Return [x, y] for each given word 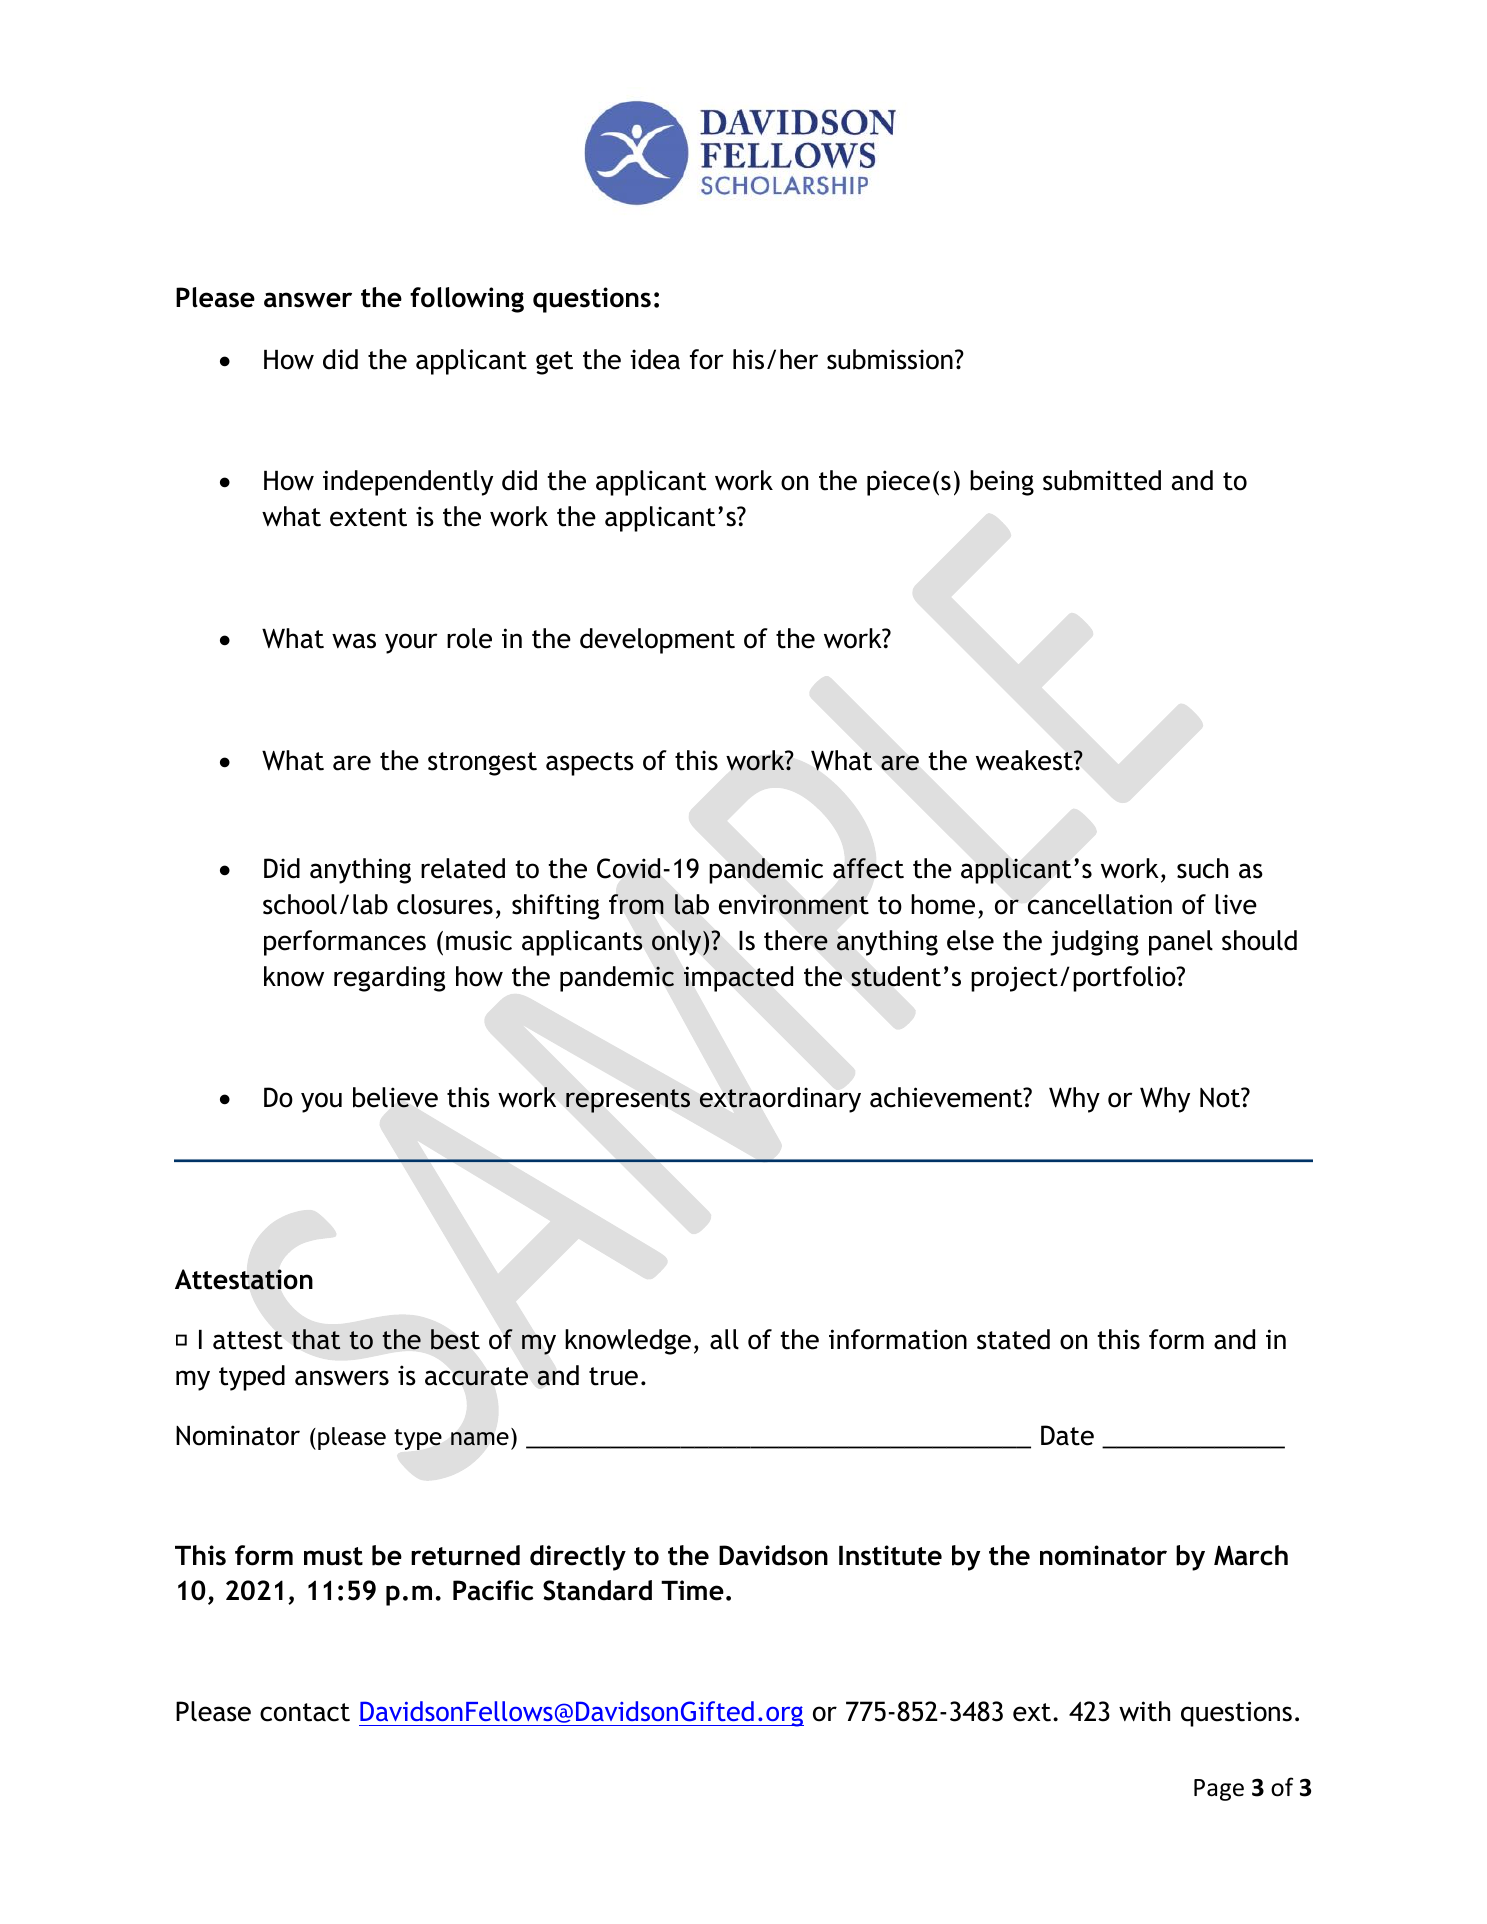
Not [1221, 1098]
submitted [1102, 480]
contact [305, 1712]
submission [890, 359]
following [467, 300]
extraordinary [780, 1100]
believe [395, 1097]
